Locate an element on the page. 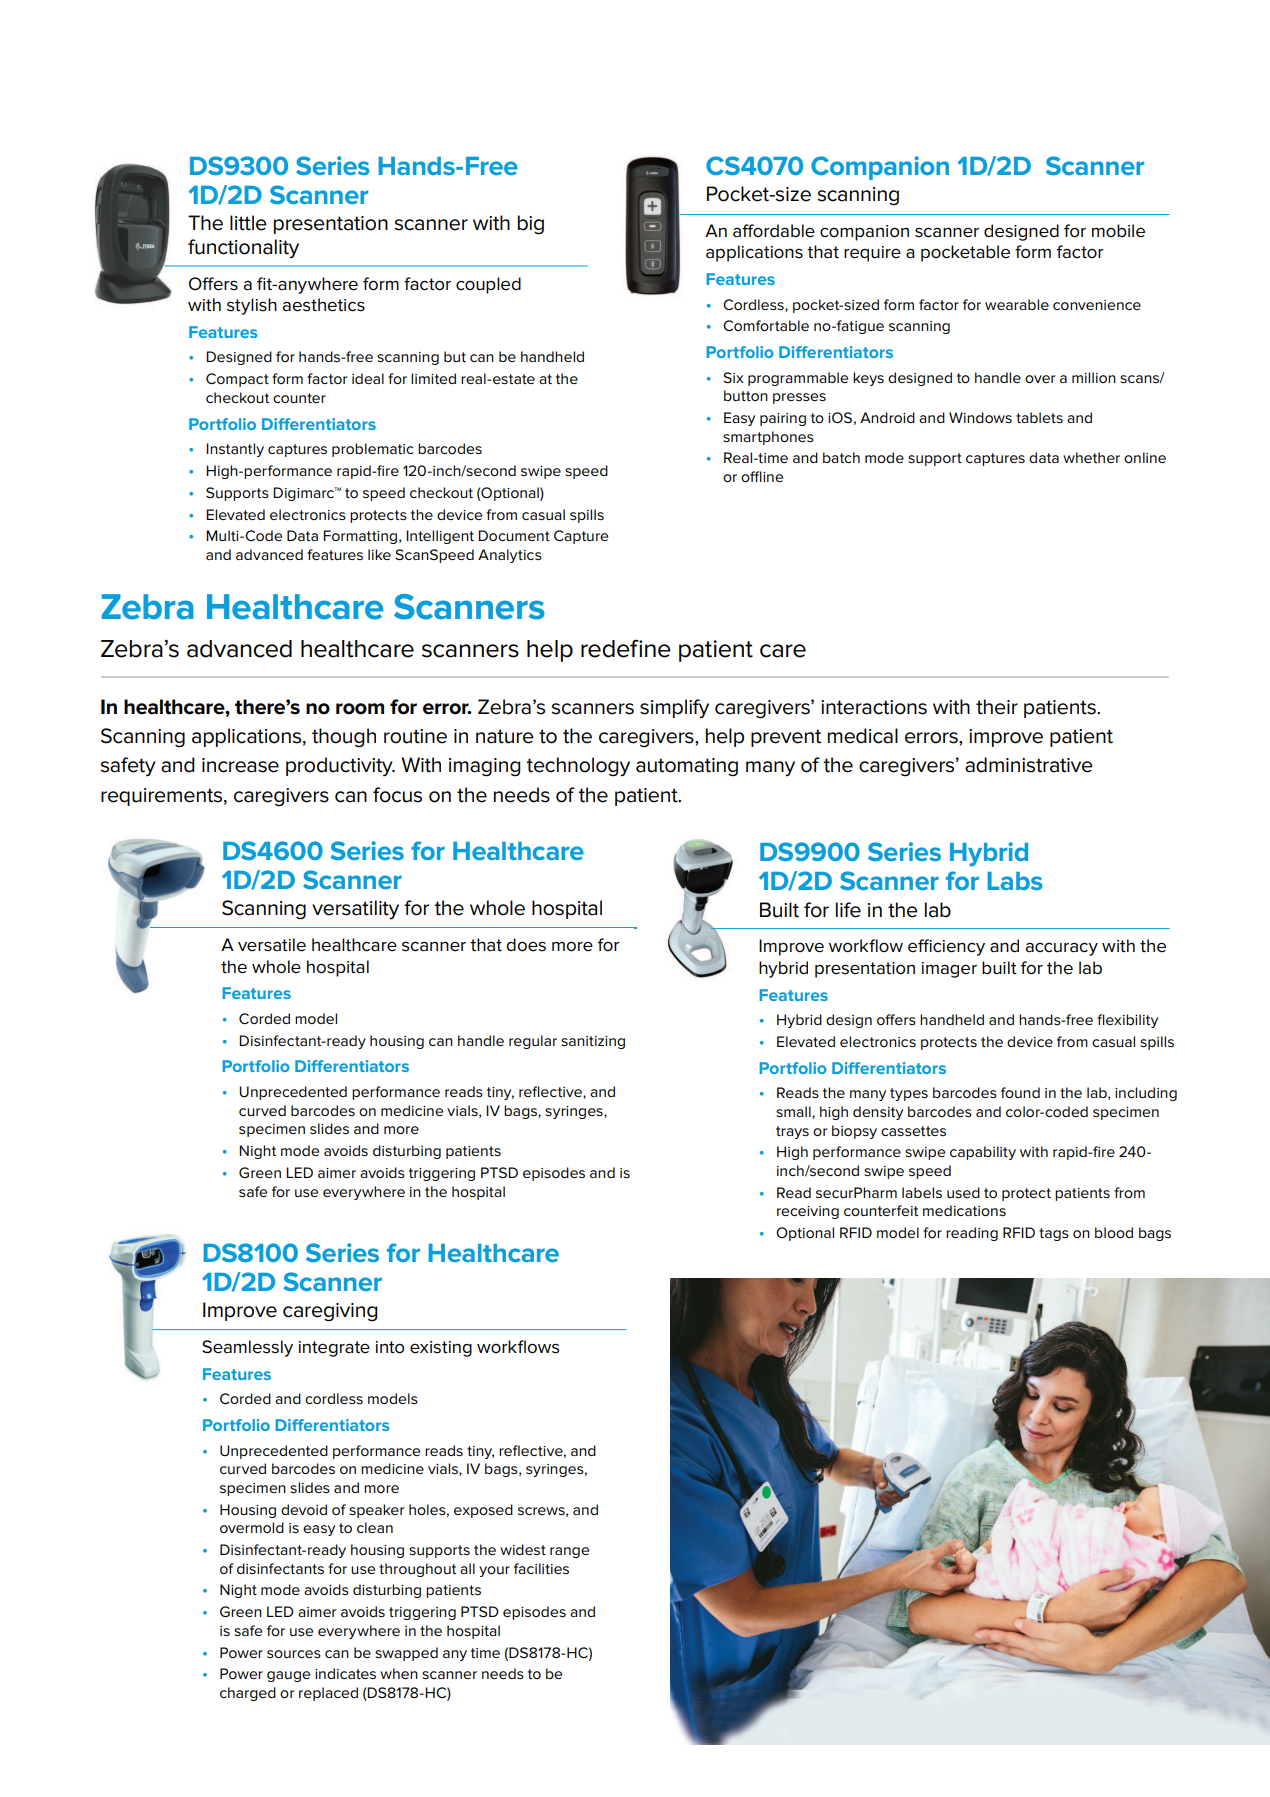 The image size is (1270, 1797). sanitizing is located at coordinates (593, 1042).
